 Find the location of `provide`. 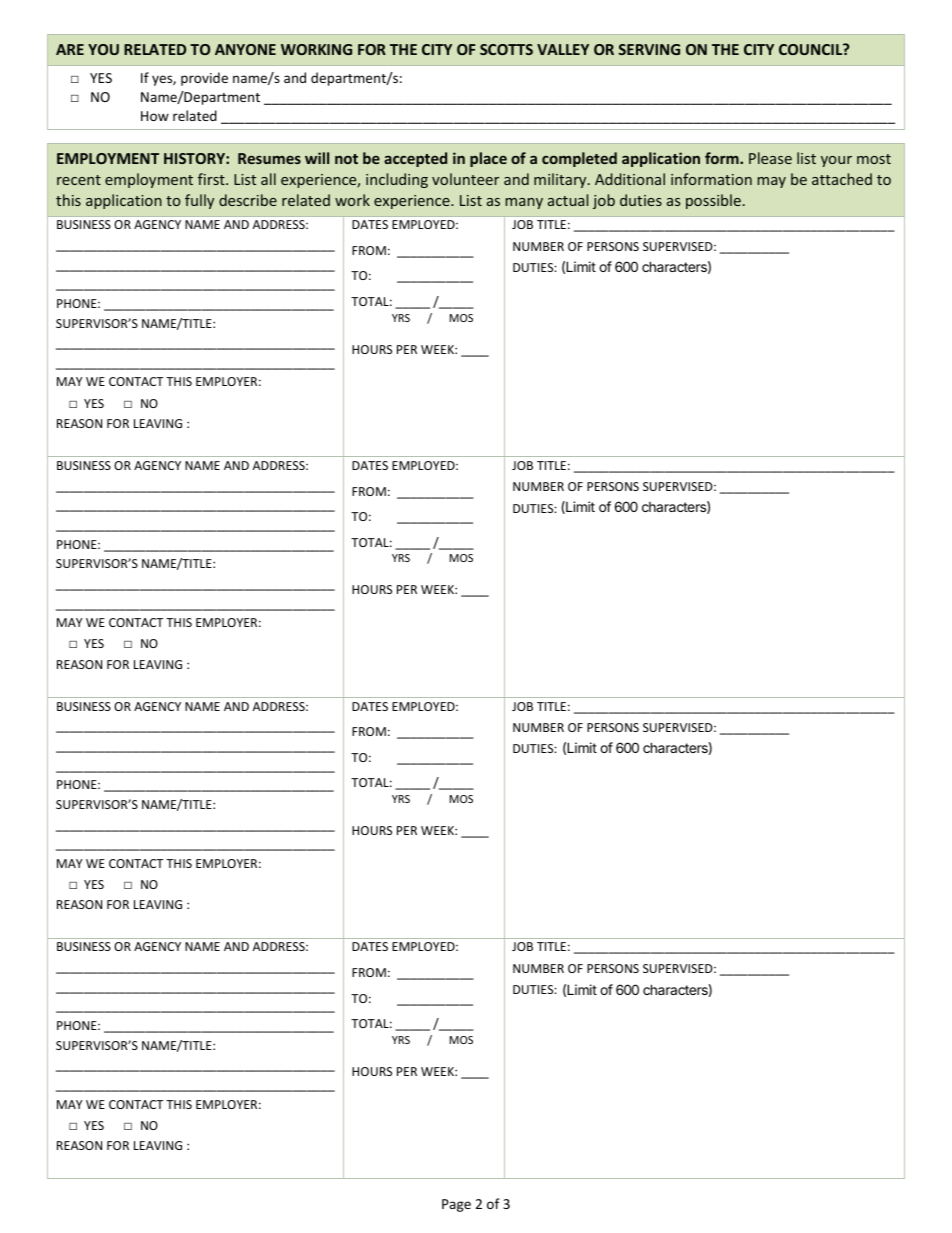

provide is located at coordinates (204, 79).
